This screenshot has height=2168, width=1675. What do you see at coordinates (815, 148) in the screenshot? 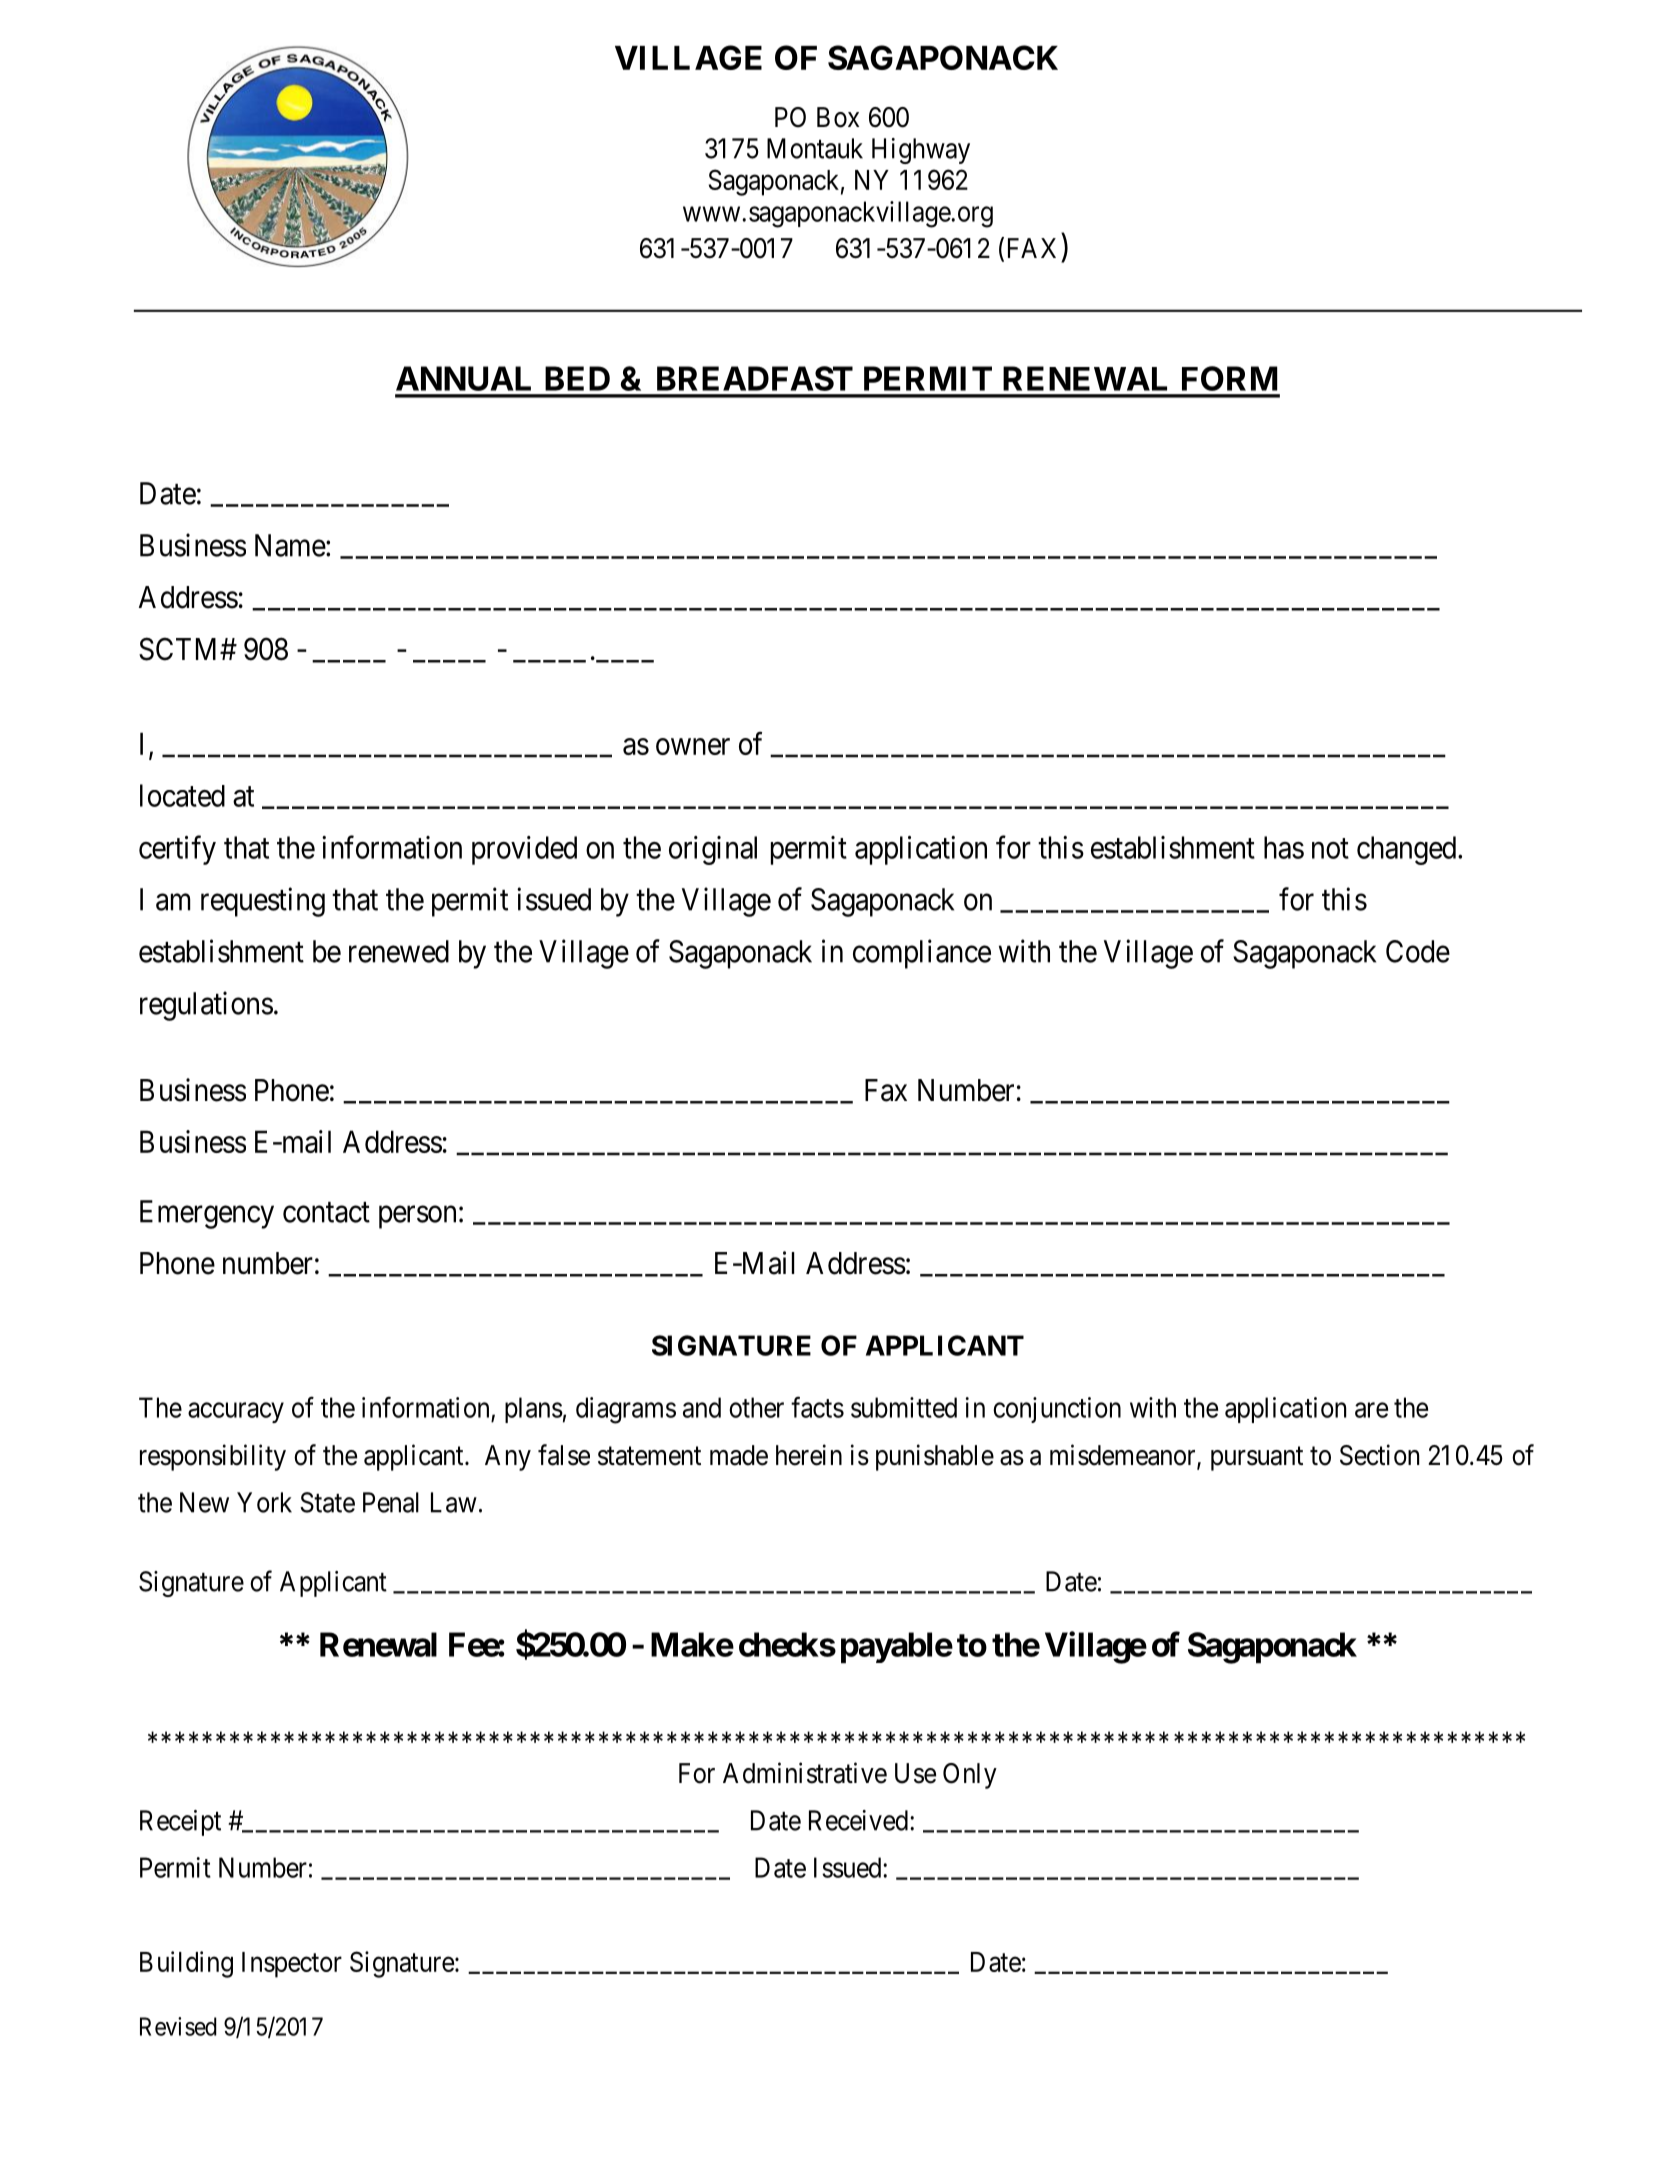
I see `Montauk` at bounding box center [815, 148].
